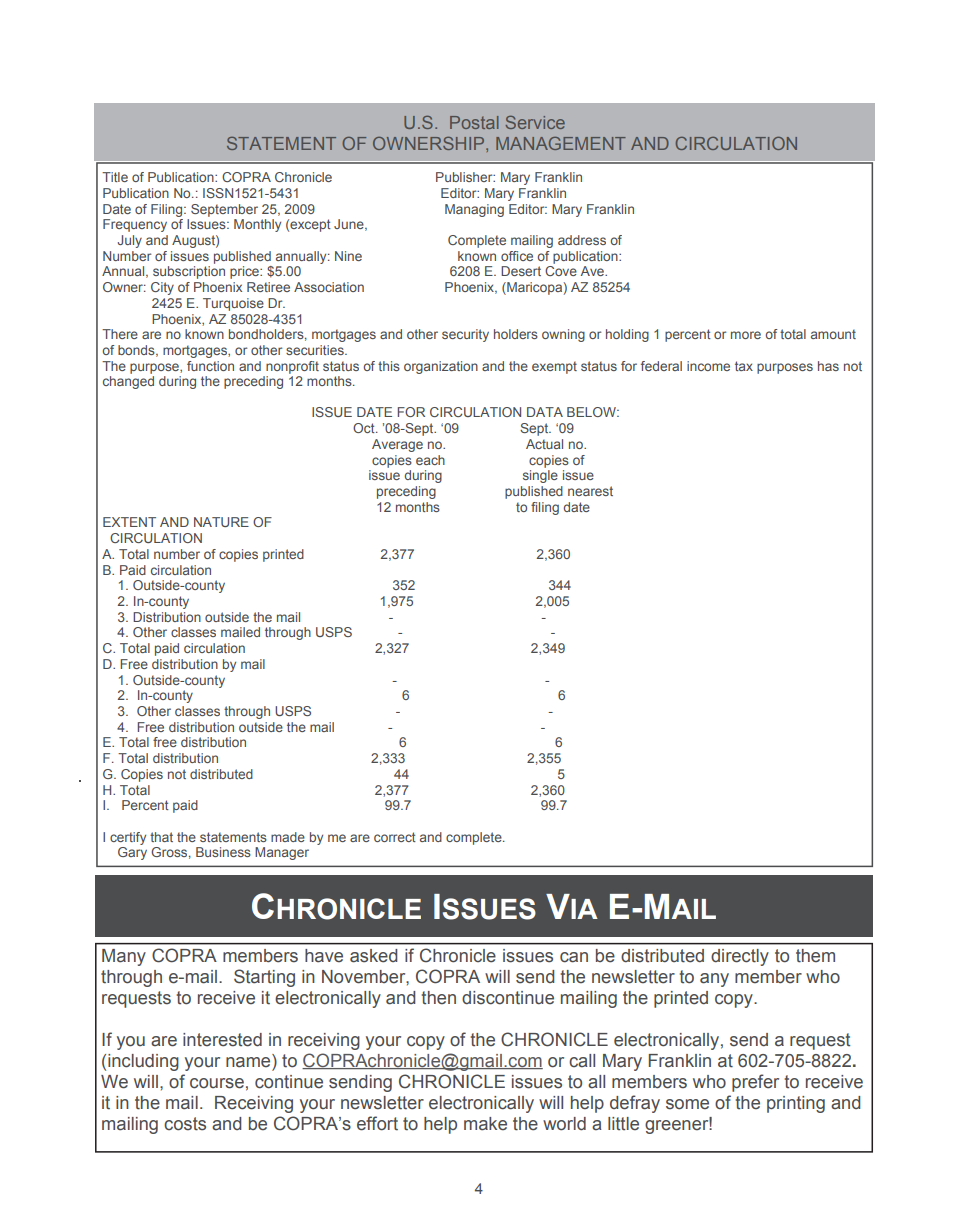  I want to click on single, so click(540, 476).
